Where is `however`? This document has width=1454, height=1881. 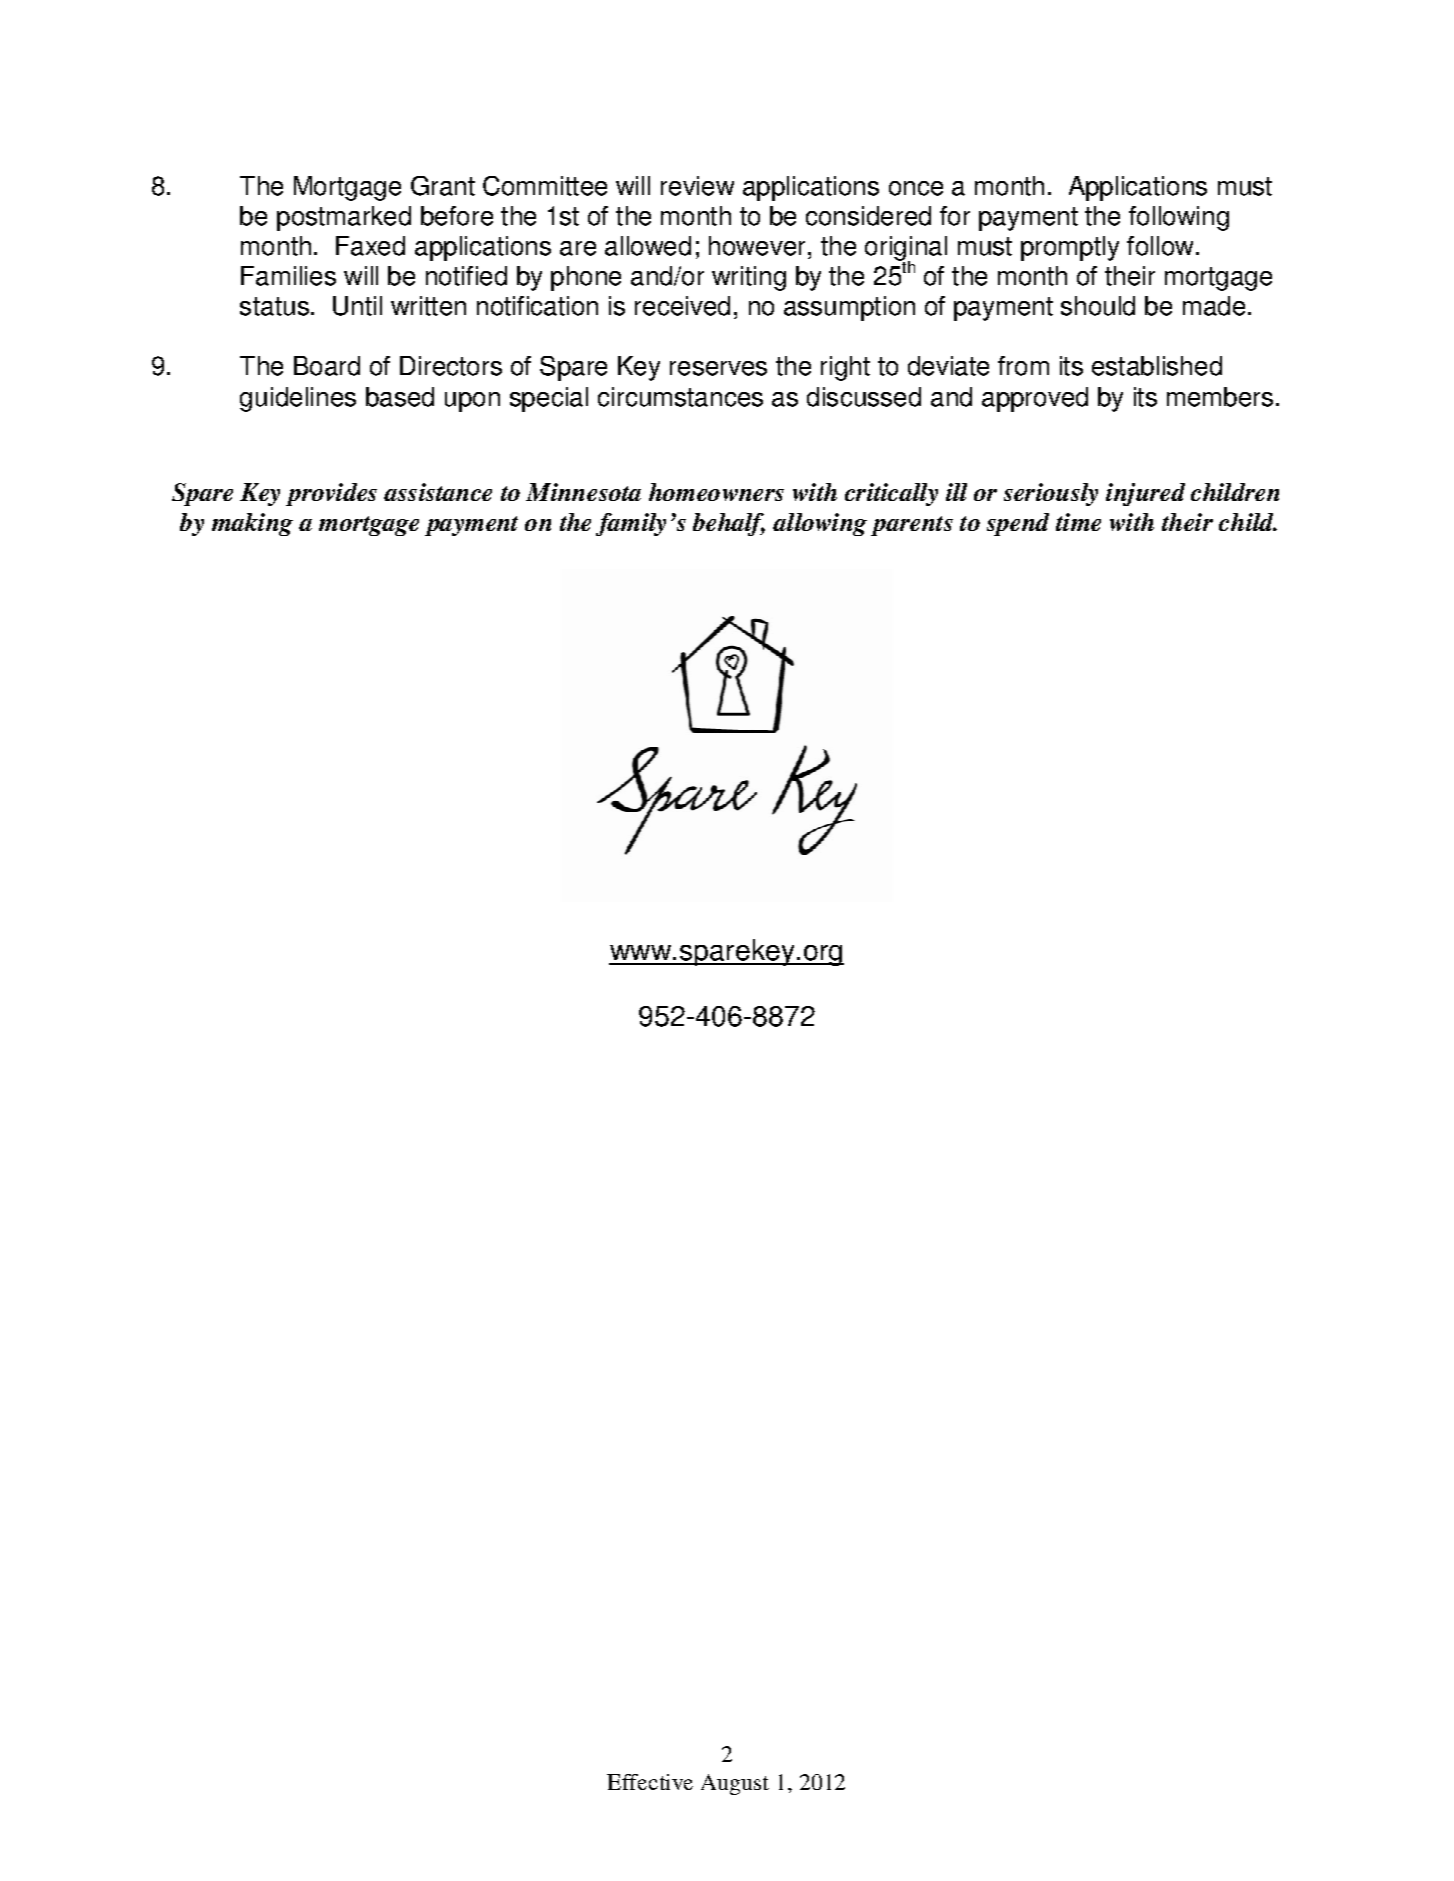 however is located at coordinates (757, 246).
